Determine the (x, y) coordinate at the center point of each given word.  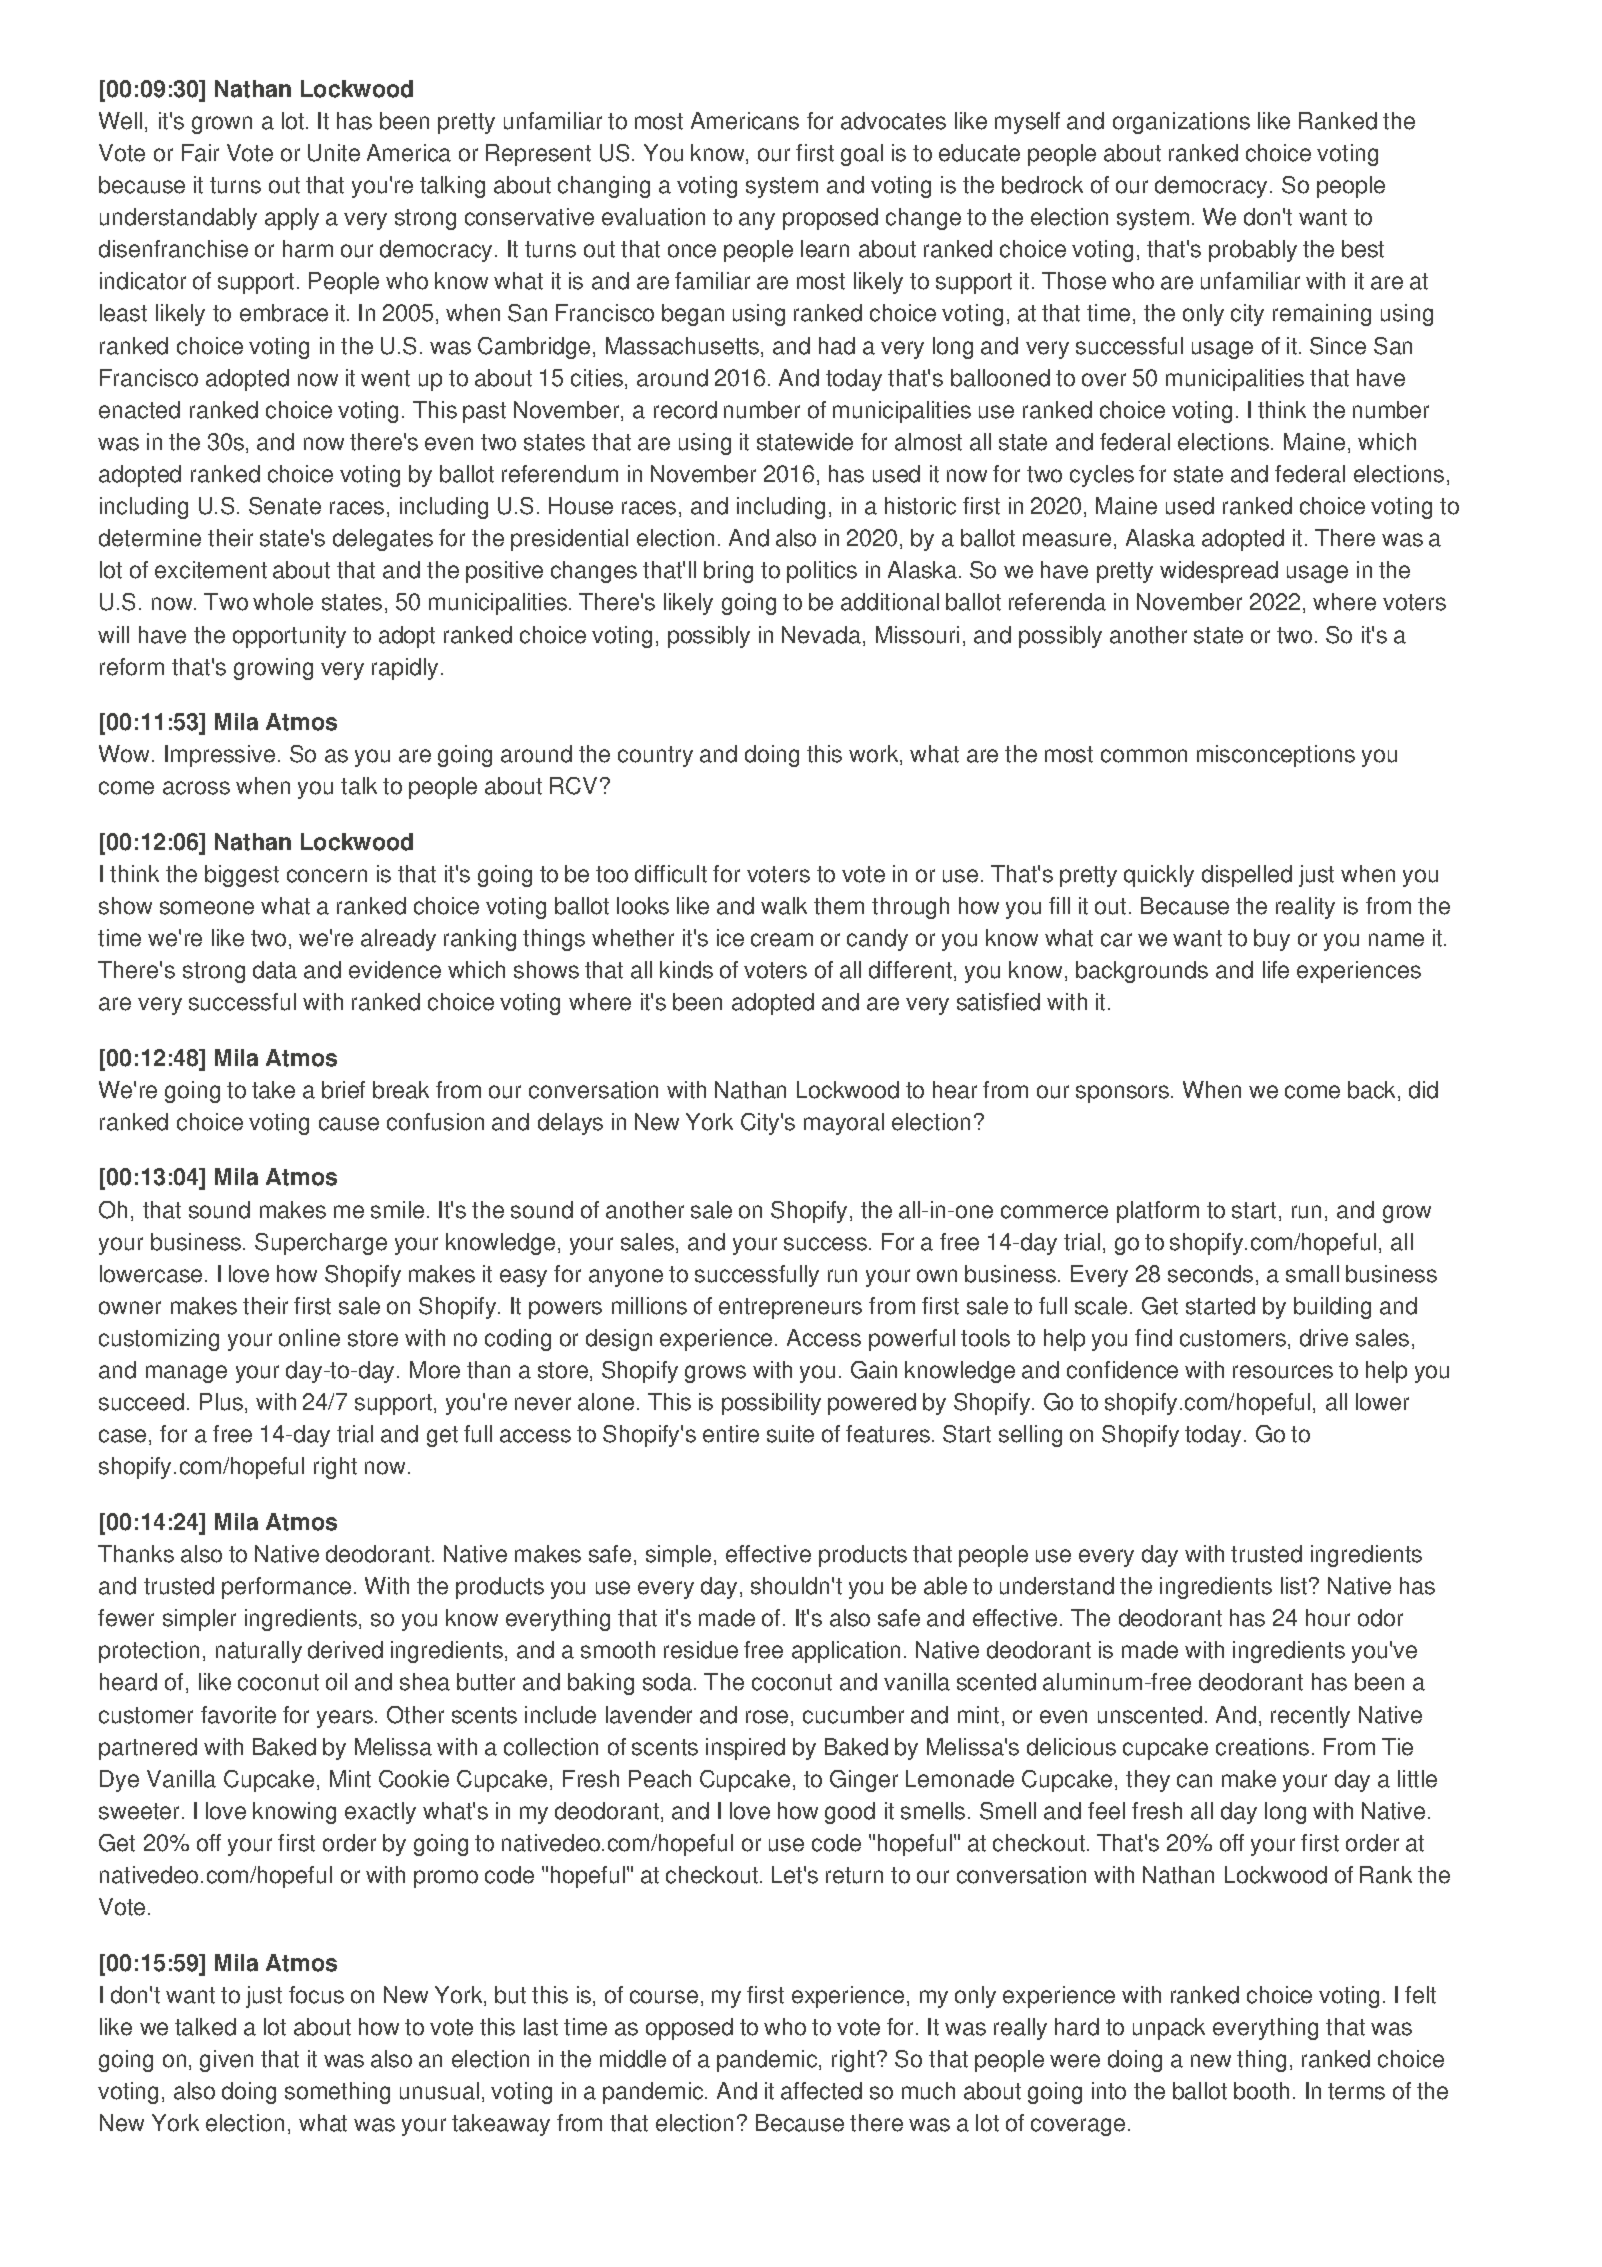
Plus (221, 1402)
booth (1261, 2091)
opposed (689, 2029)
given (226, 2061)
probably (1253, 251)
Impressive (220, 756)
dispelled (1247, 876)
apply (292, 219)
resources (1283, 1372)
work (875, 755)
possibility (771, 1404)
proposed (830, 219)
